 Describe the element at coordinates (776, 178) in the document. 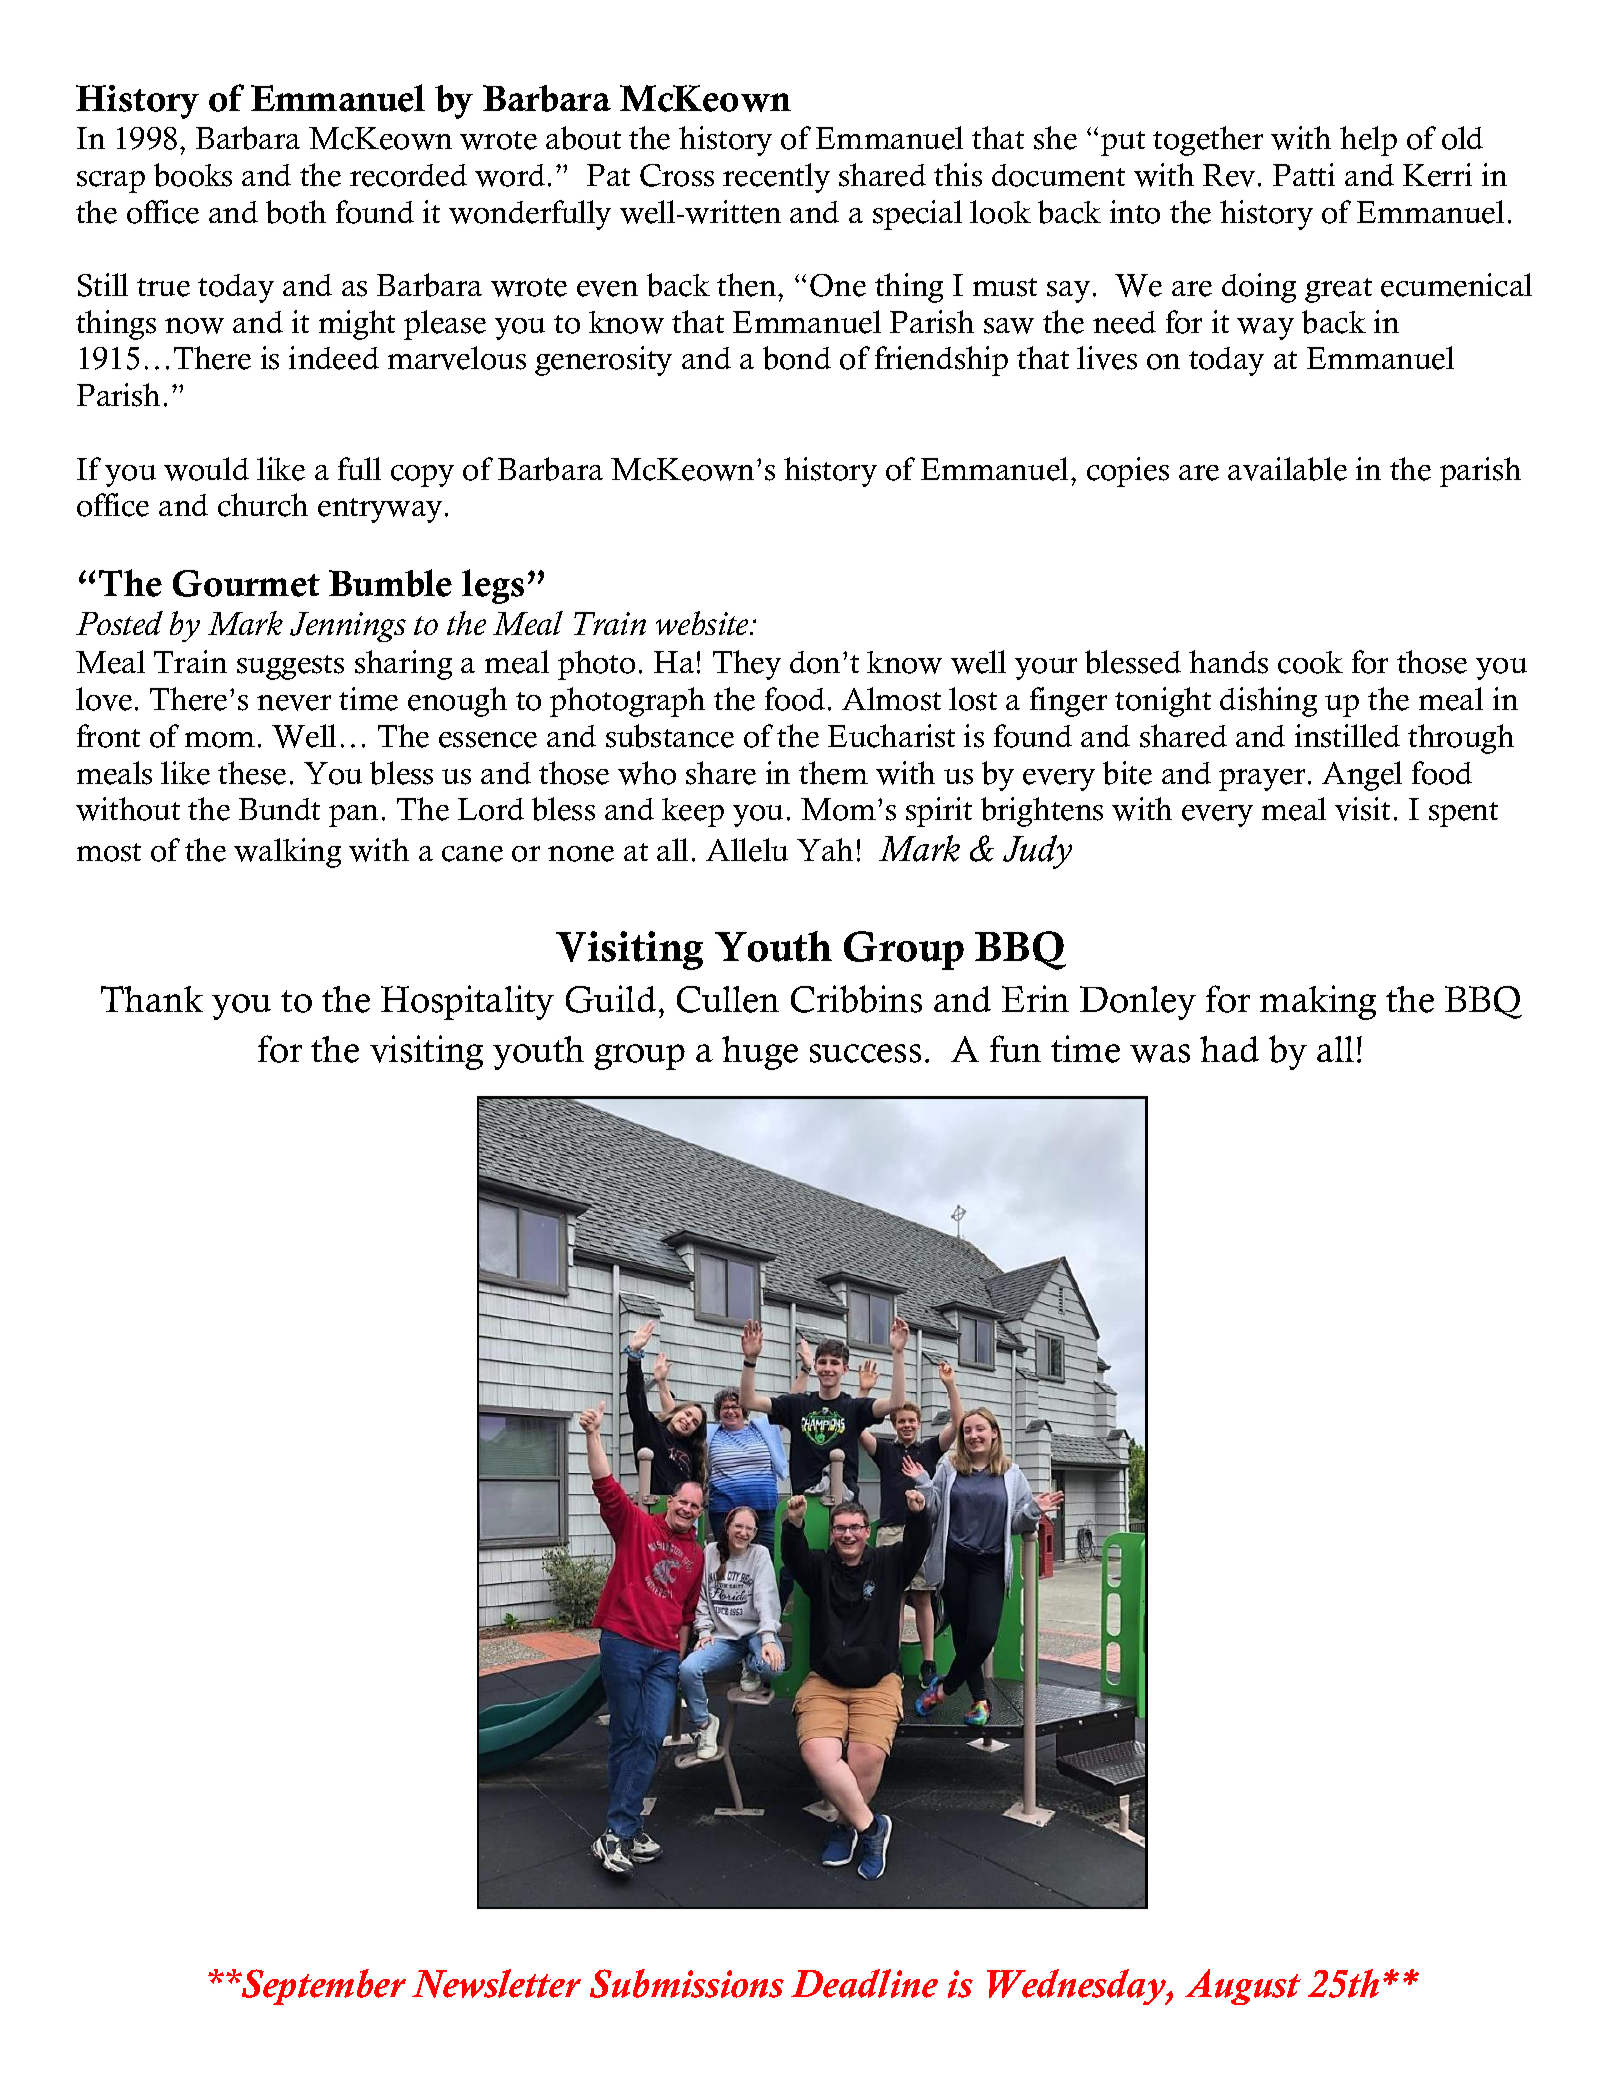

I see `recently` at that location.
